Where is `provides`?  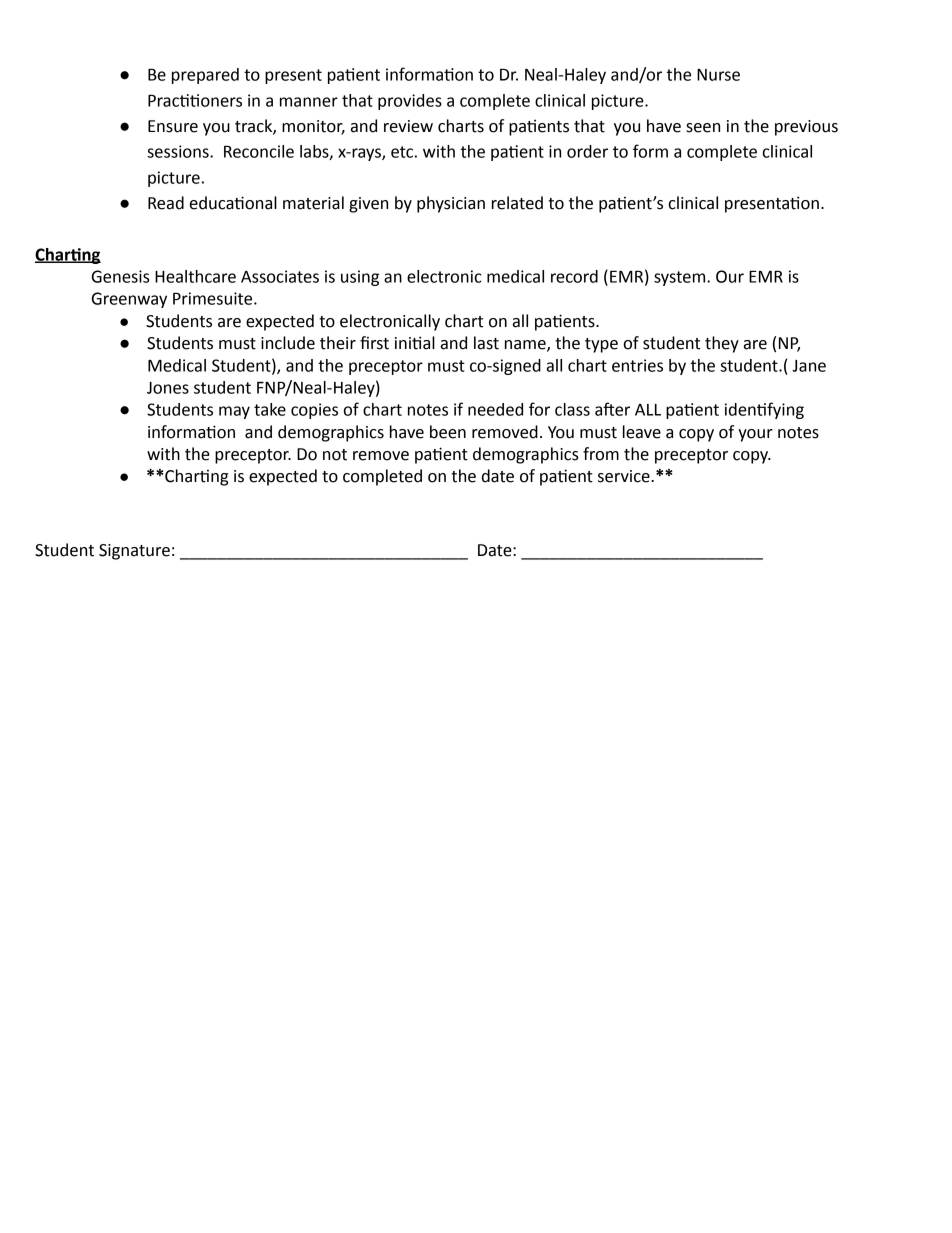 provides is located at coordinates (410, 102).
